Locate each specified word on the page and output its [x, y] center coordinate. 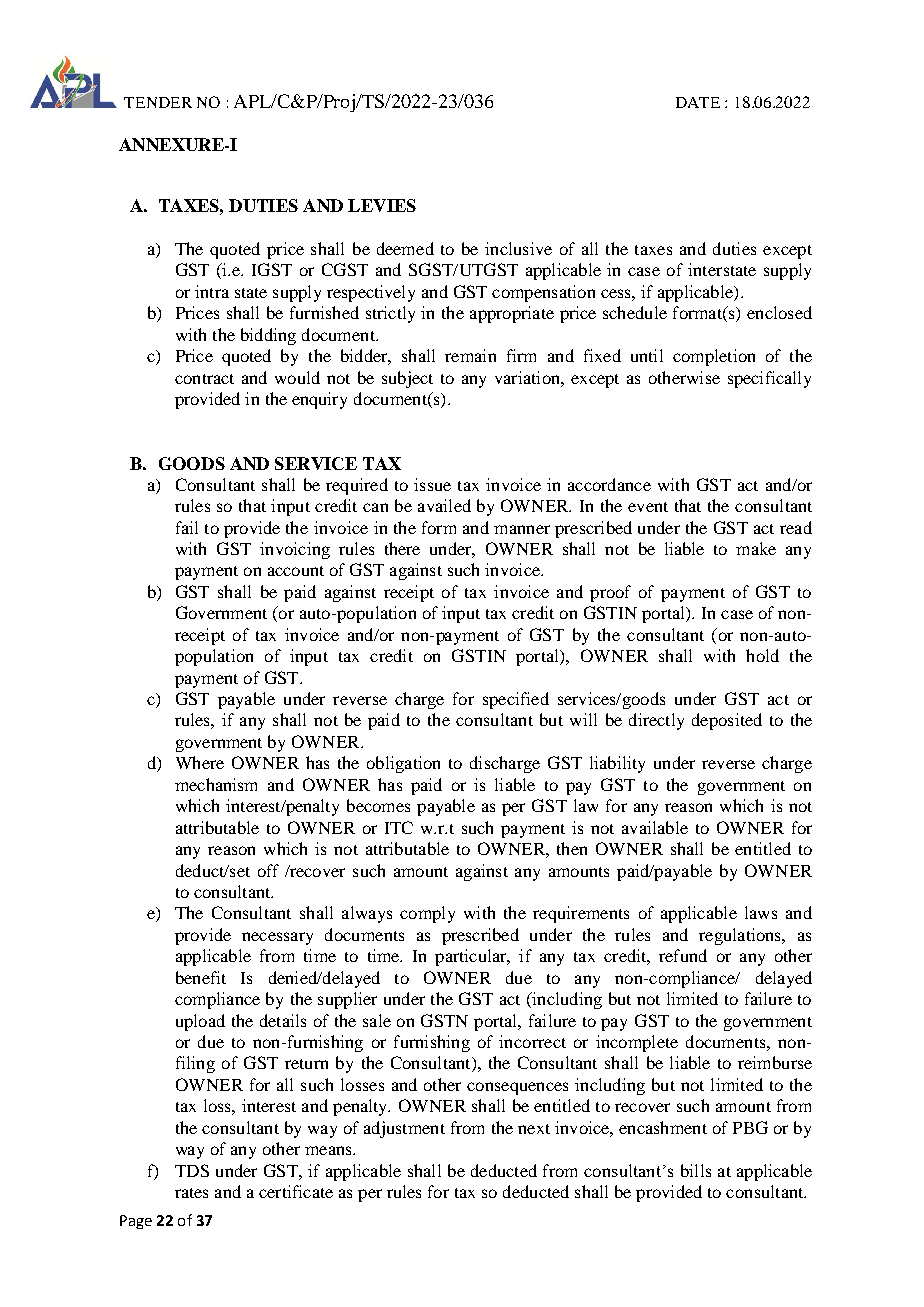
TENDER [158, 102]
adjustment [404, 1129]
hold [762, 655]
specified [516, 700]
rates [191, 1193]
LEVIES [382, 205]
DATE [698, 102]
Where [200, 762]
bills [696, 1170]
